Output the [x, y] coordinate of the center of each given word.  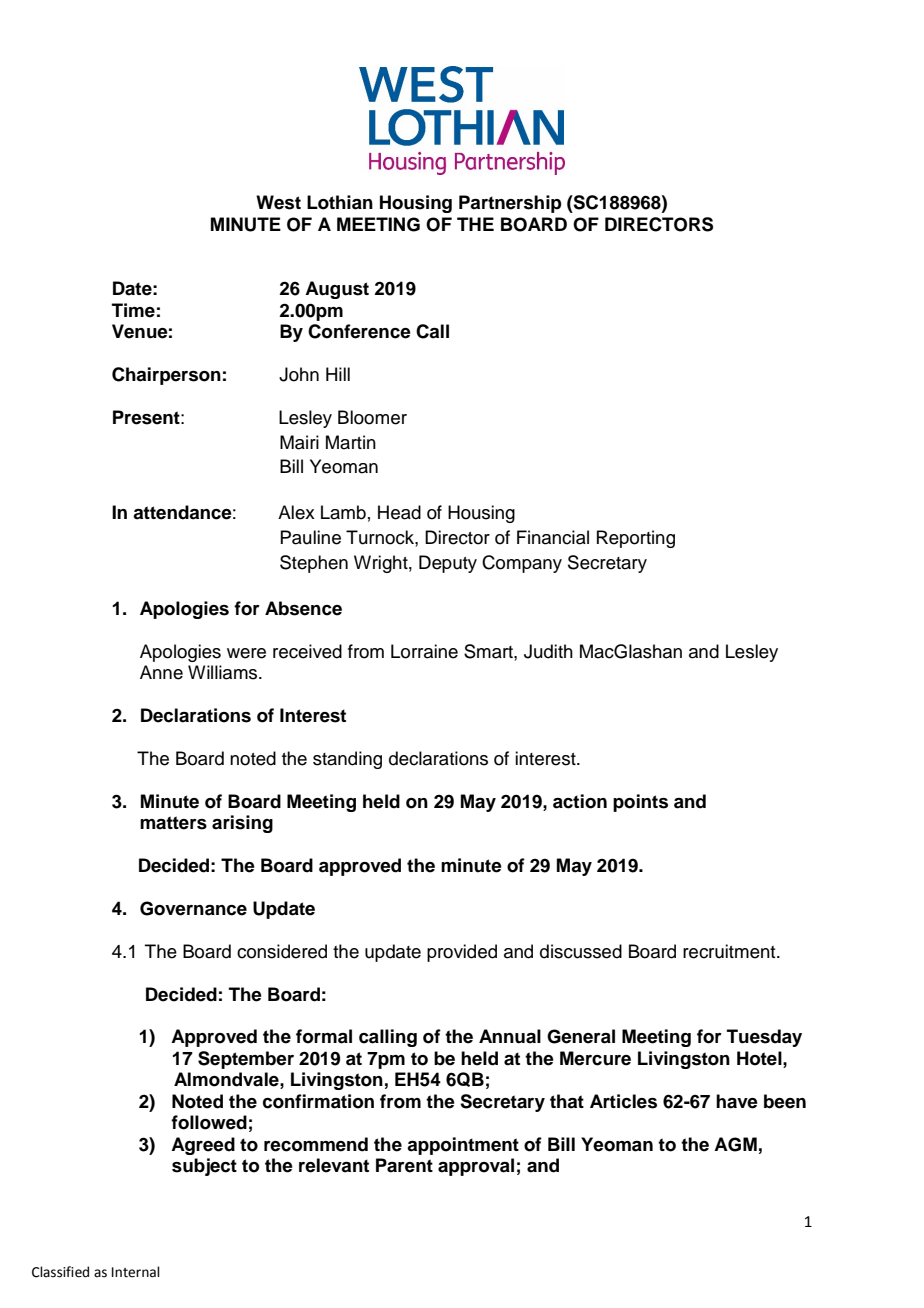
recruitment [730, 951]
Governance [193, 908]
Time [133, 310]
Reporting [636, 539]
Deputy [448, 564]
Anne [161, 672]
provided [462, 953]
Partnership [510, 204]
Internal [136, 1272]
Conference [359, 331]
